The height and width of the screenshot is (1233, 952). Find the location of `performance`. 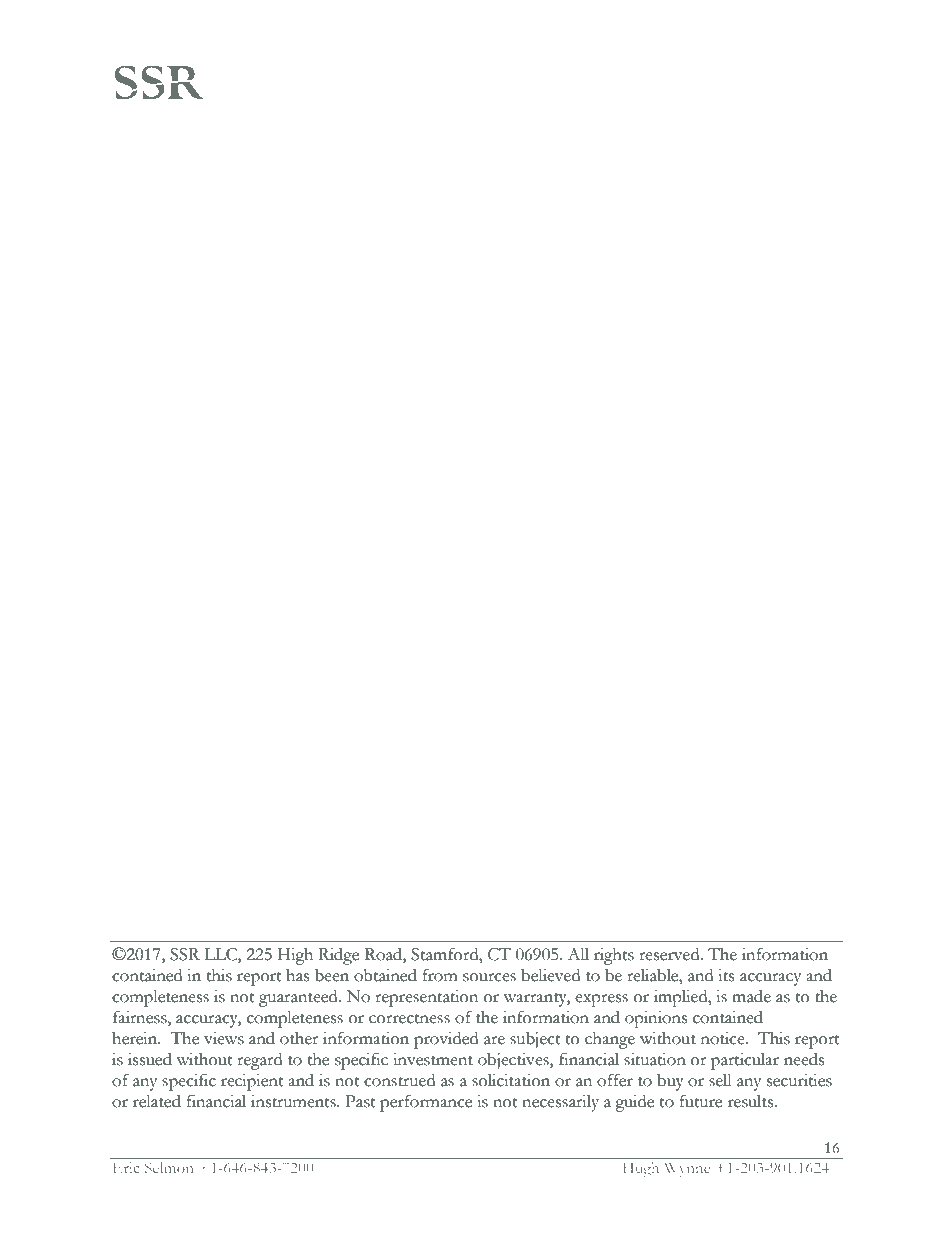

performance is located at coordinates (426, 1103).
